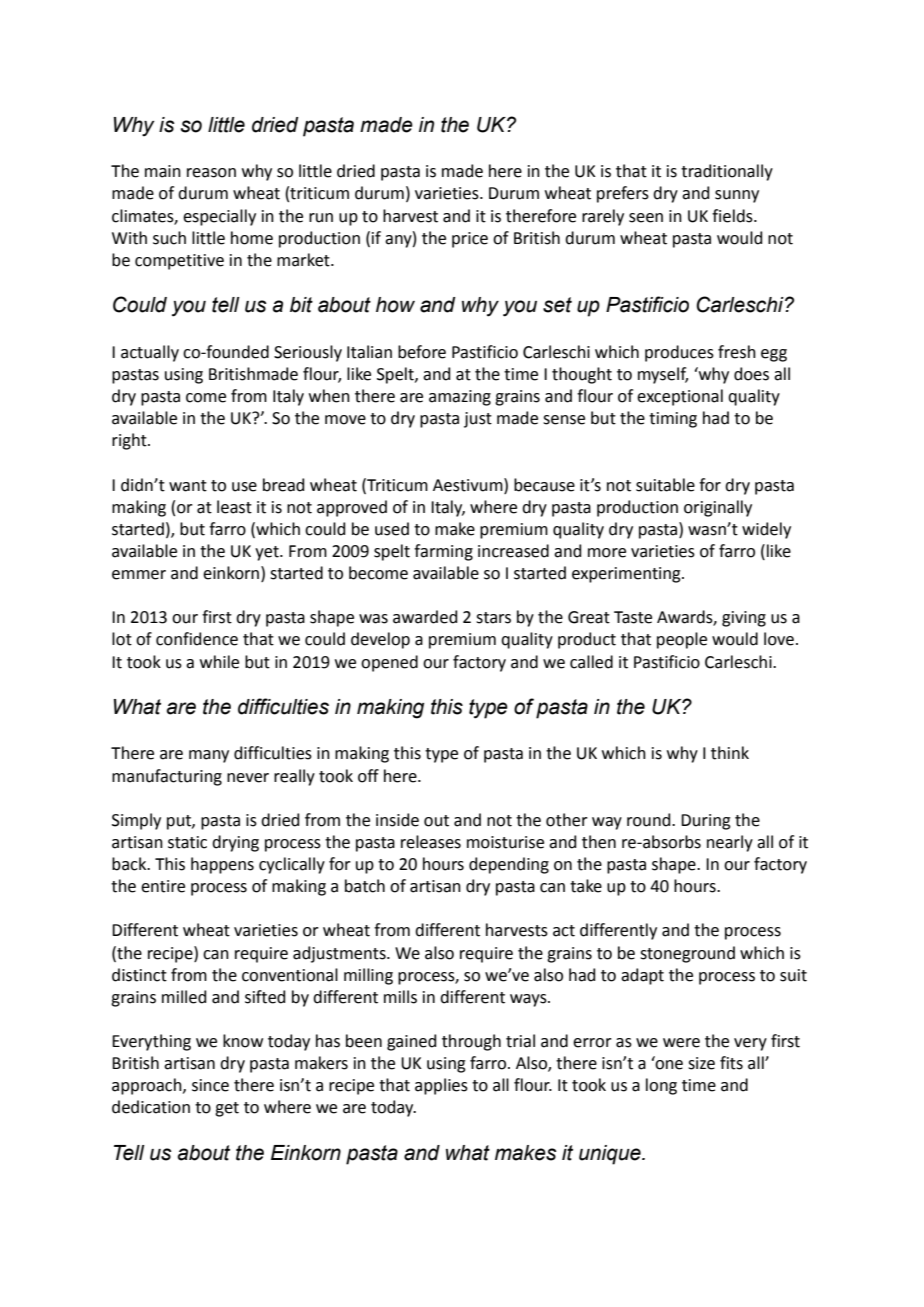 The width and height of the image is (924, 1307). Describe the element at coordinates (441, 1086) in the image. I see `applies` at that location.
